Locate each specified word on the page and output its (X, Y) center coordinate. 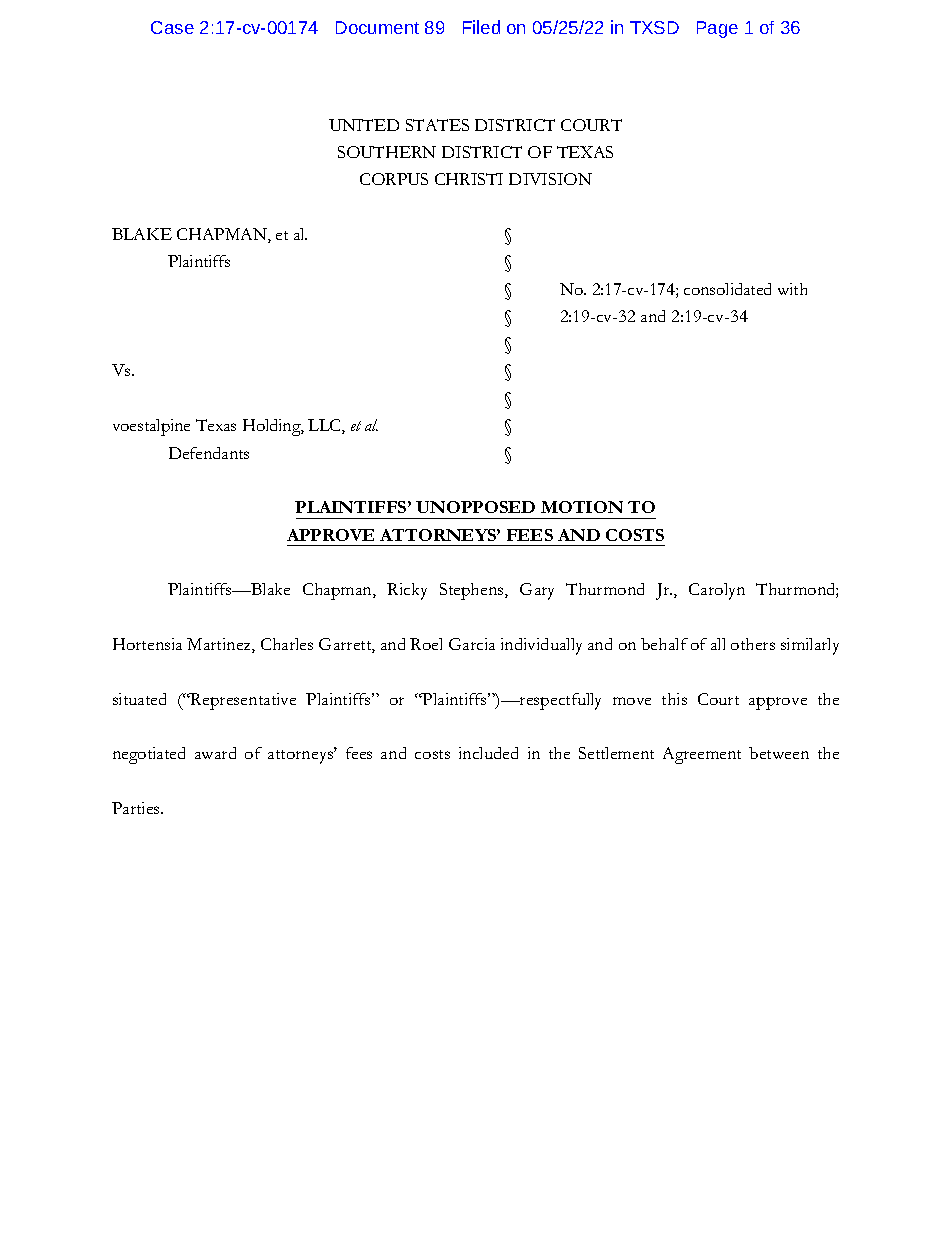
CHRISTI (469, 179)
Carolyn (717, 591)
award (215, 753)
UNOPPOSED (475, 507)
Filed (481, 27)
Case (172, 27)
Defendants (209, 453)
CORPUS (394, 179)
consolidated (727, 289)
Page (717, 29)
